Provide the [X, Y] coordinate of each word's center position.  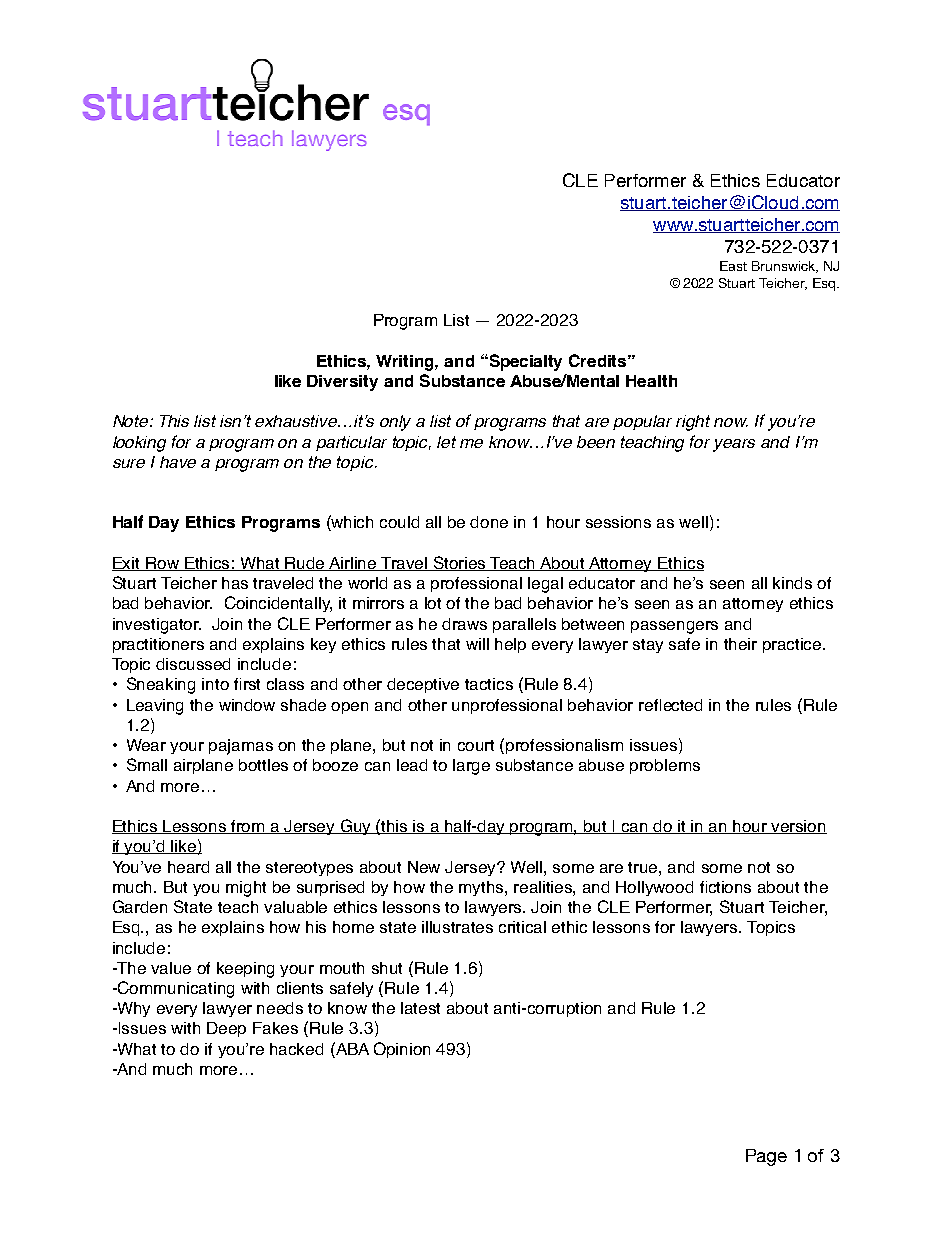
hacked [296, 1049]
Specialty [524, 362]
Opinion [402, 1050]
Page [766, 1157]
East [733, 266]
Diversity [342, 383]
